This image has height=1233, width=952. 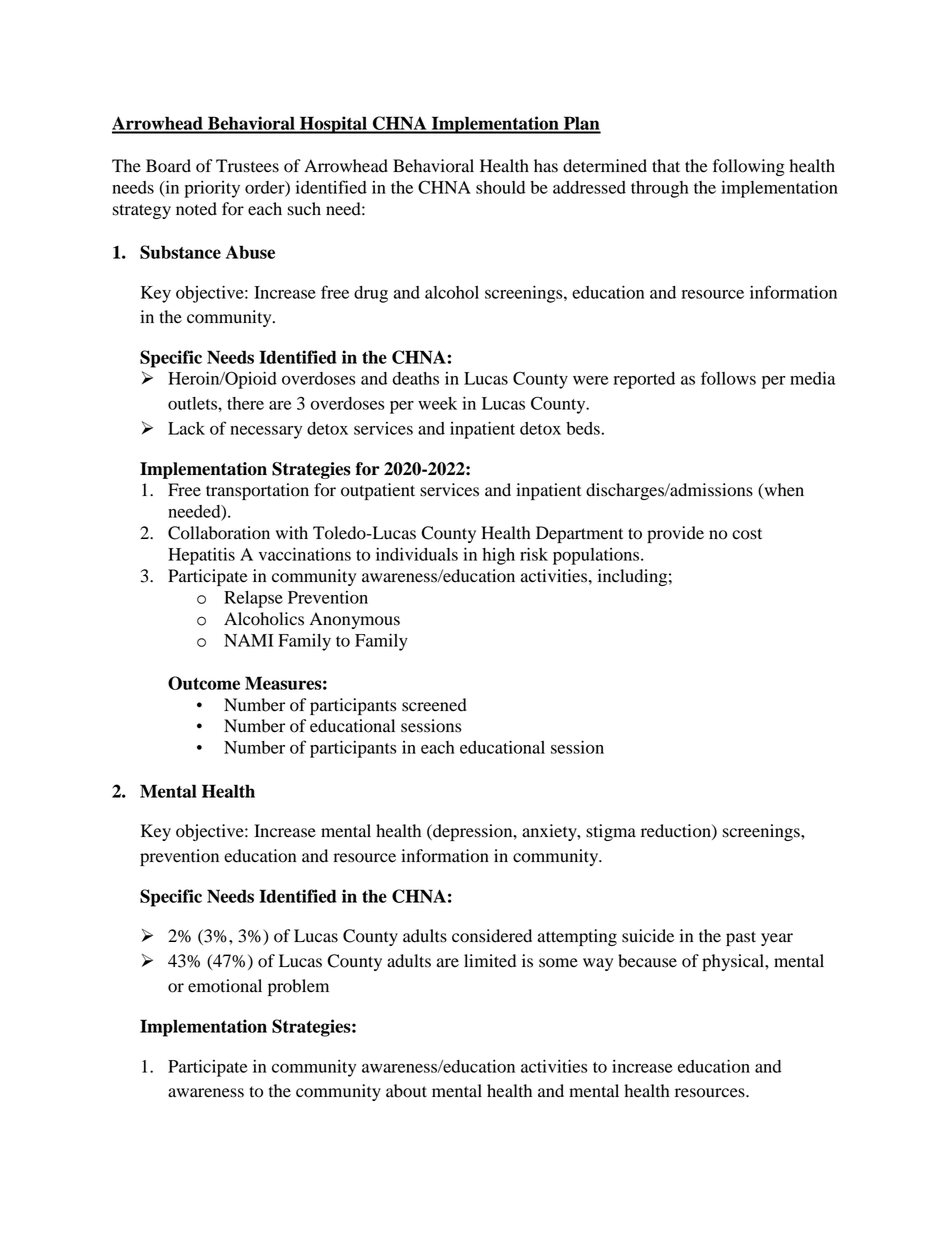 I want to click on problem, so click(x=298, y=987).
